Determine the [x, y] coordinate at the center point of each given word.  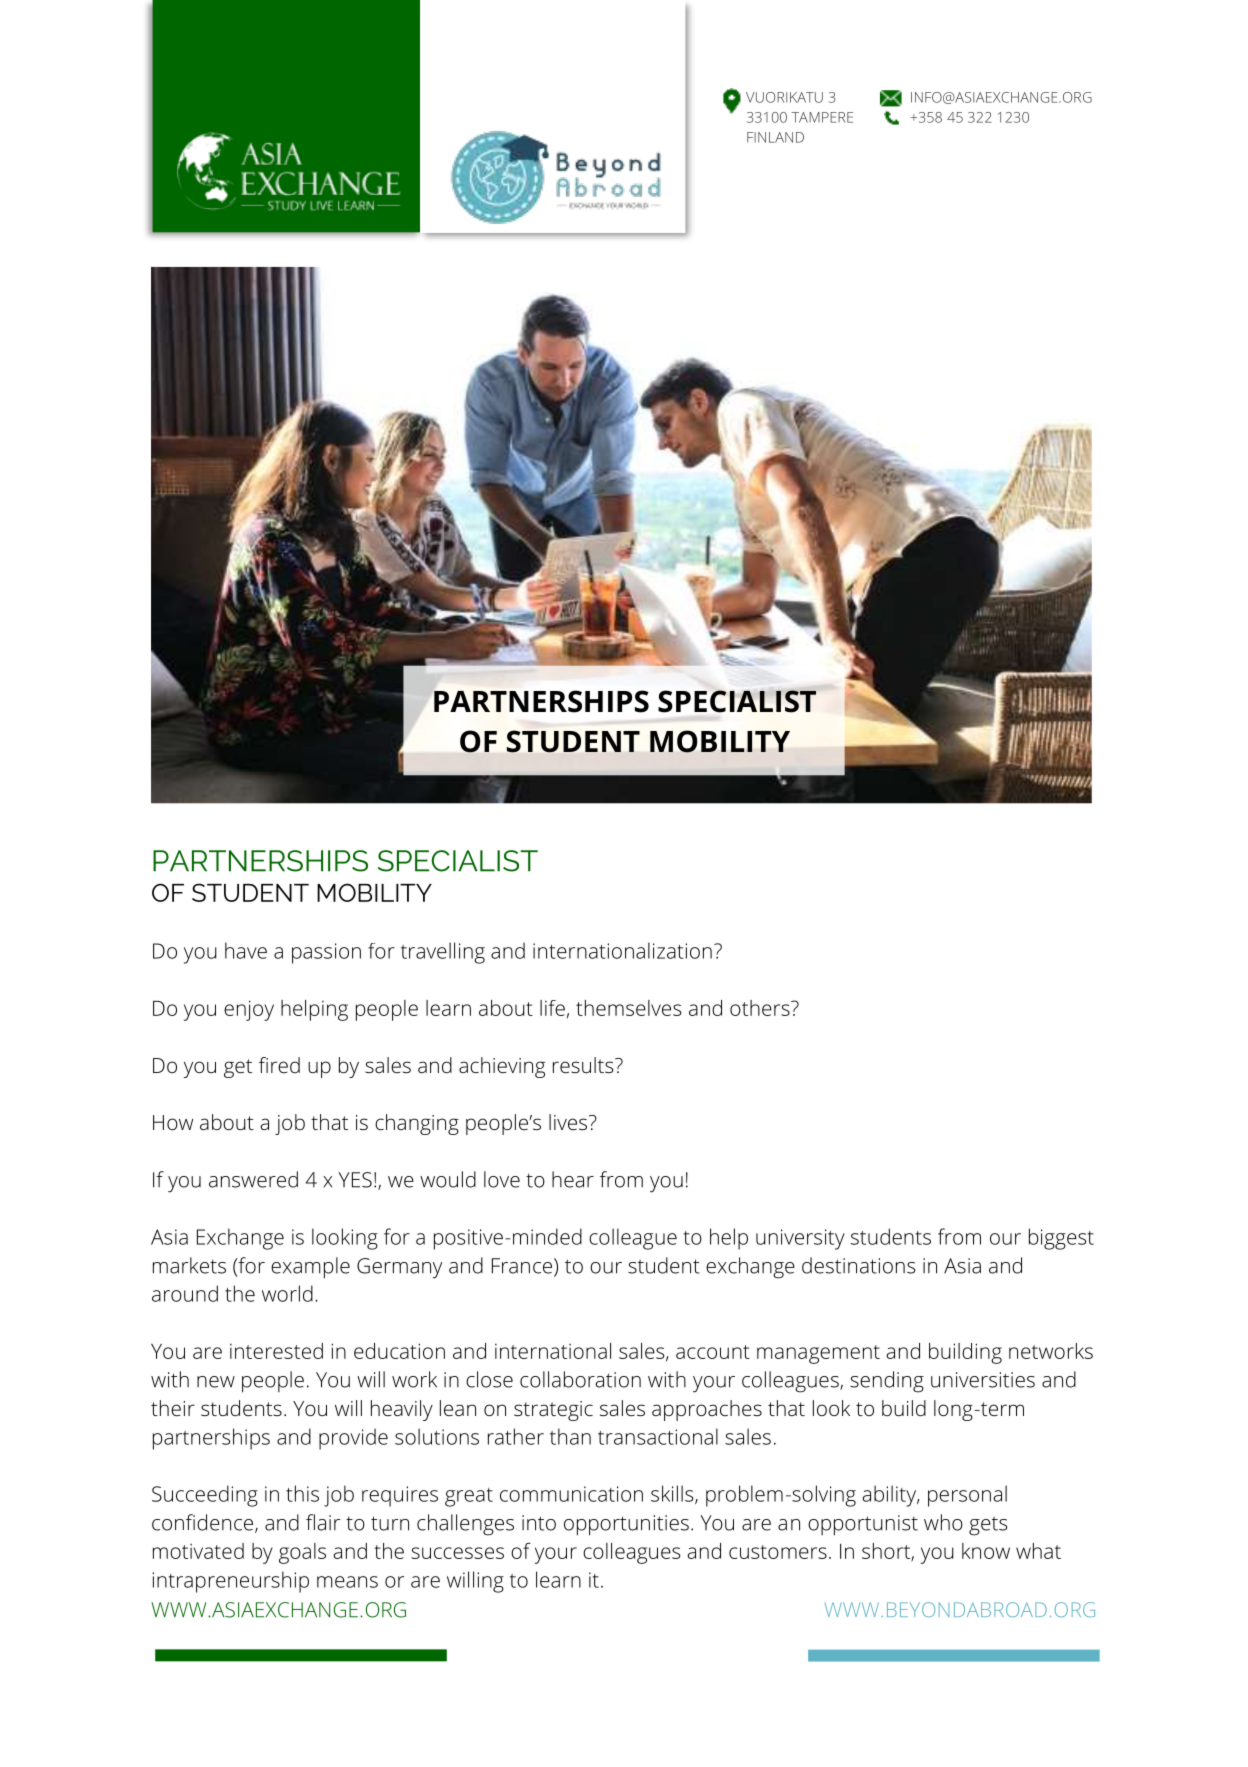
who [943, 1522]
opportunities [626, 1525]
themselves [628, 1008]
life [552, 1008]
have [246, 950]
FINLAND [775, 137]
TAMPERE [822, 117]
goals [302, 1553]
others [761, 1008]
